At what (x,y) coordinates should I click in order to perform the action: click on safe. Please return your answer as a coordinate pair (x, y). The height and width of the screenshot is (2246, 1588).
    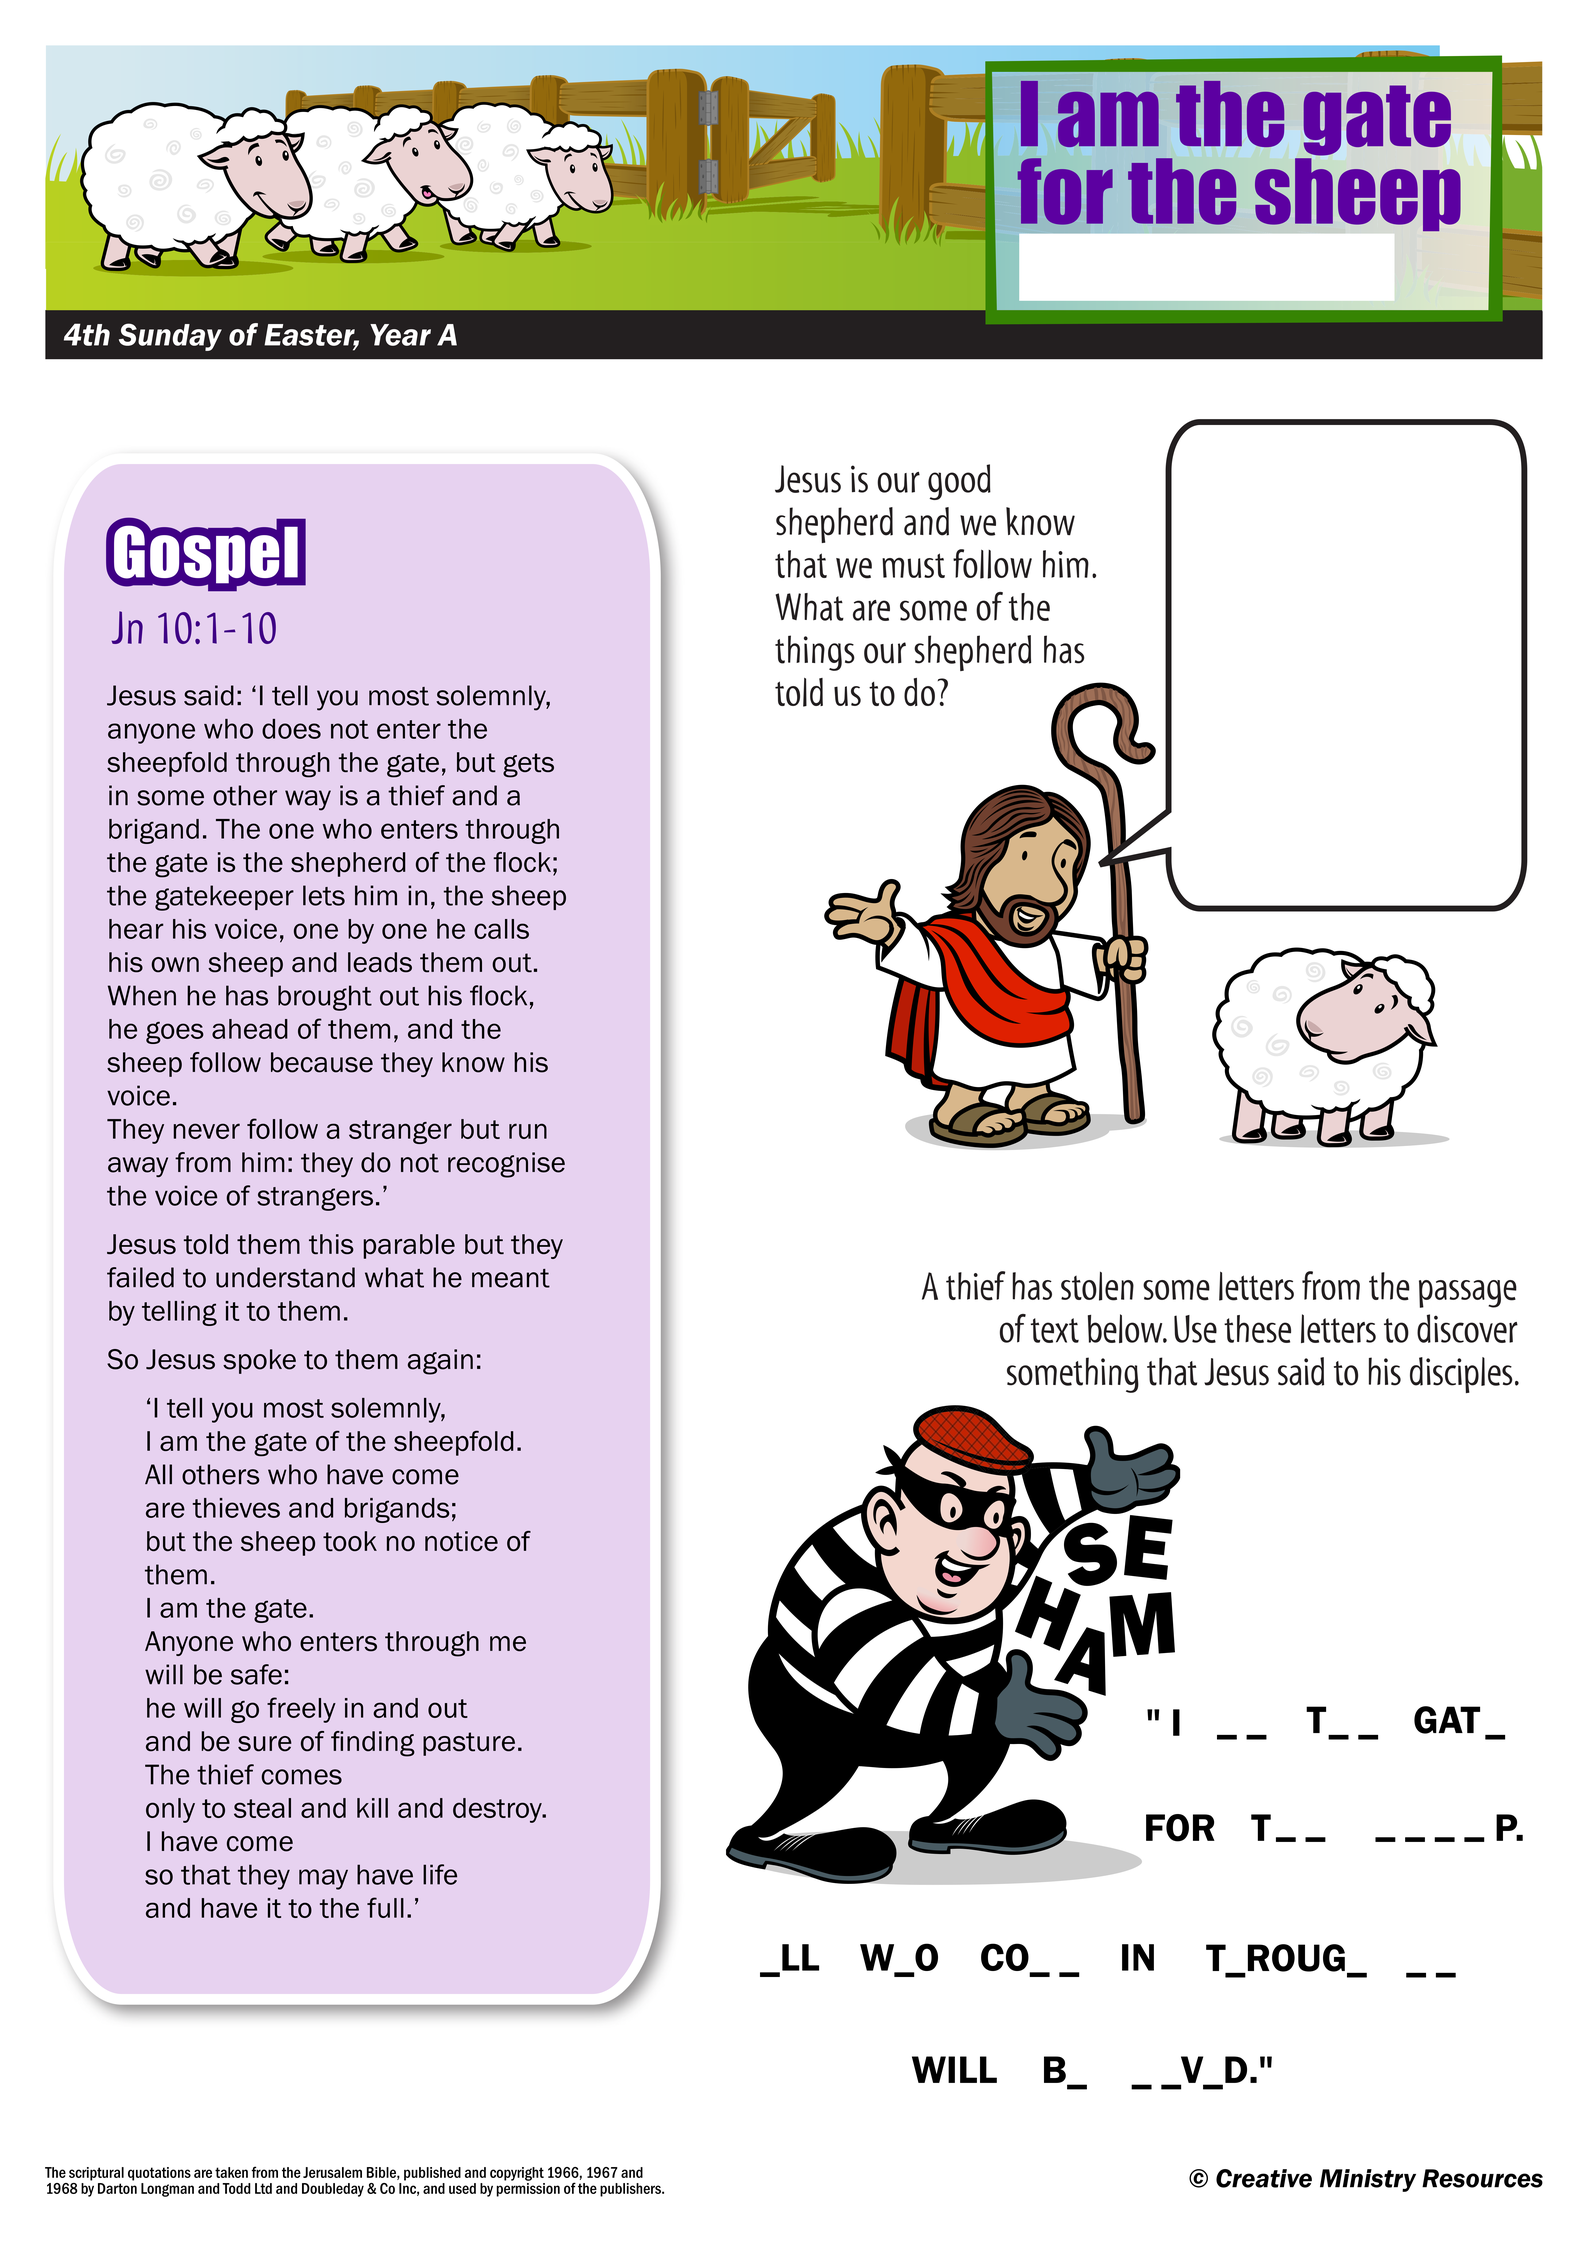
    Looking at the image, I should click on (256, 1674).
